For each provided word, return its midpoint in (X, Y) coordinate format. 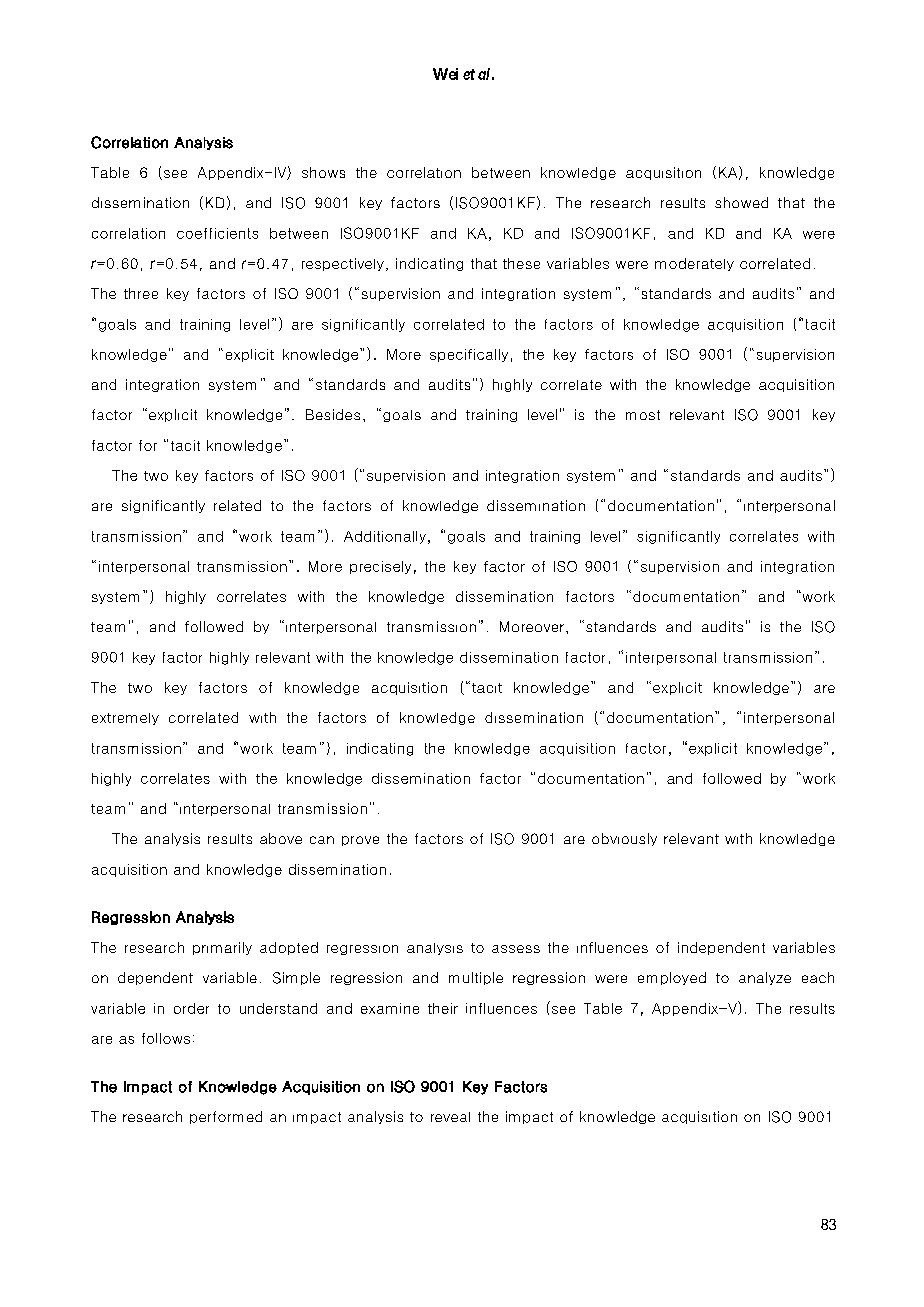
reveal (450, 1117)
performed (226, 1117)
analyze (765, 978)
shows (323, 172)
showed (741, 202)
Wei (445, 74)
